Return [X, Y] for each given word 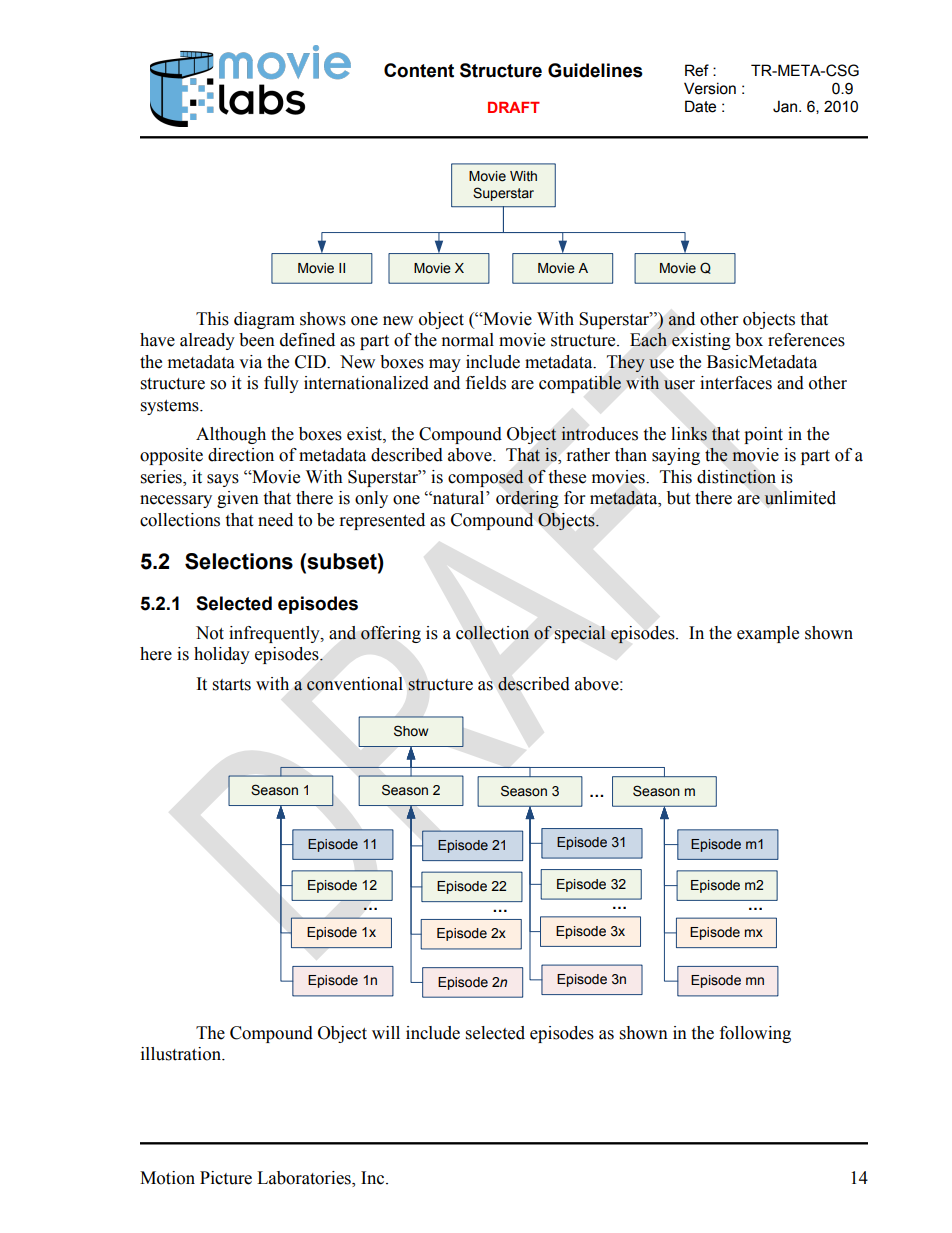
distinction [736, 476]
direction [241, 455]
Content [419, 70]
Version [710, 88]
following [755, 1034]
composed [486, 478]
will [386, 1032]
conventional [355, 684]
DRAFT [514, 107]
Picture [226, 1178]
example [768, 634]
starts [232, 685]
